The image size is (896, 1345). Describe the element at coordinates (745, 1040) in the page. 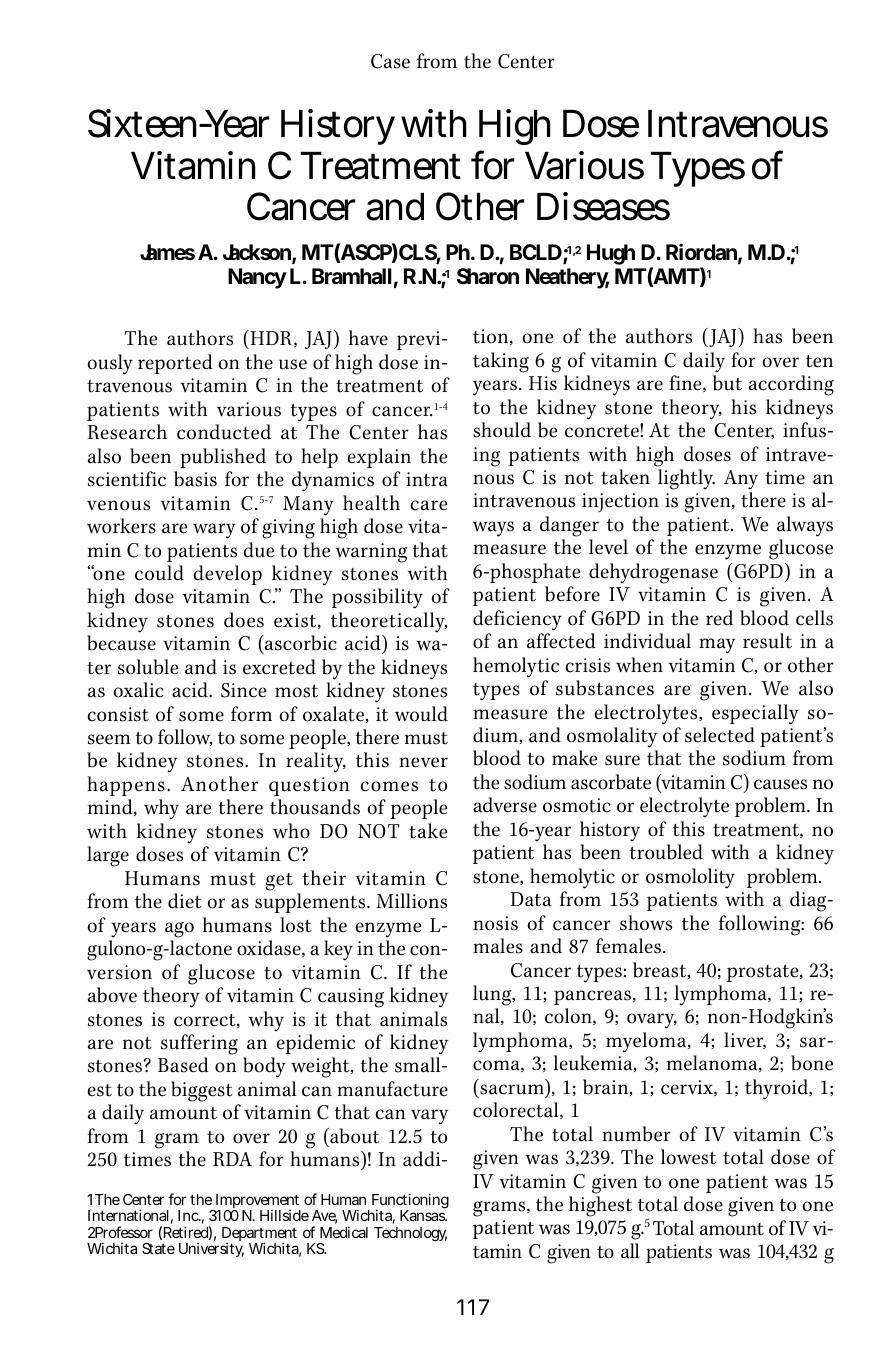

I see `liver` at that location.
